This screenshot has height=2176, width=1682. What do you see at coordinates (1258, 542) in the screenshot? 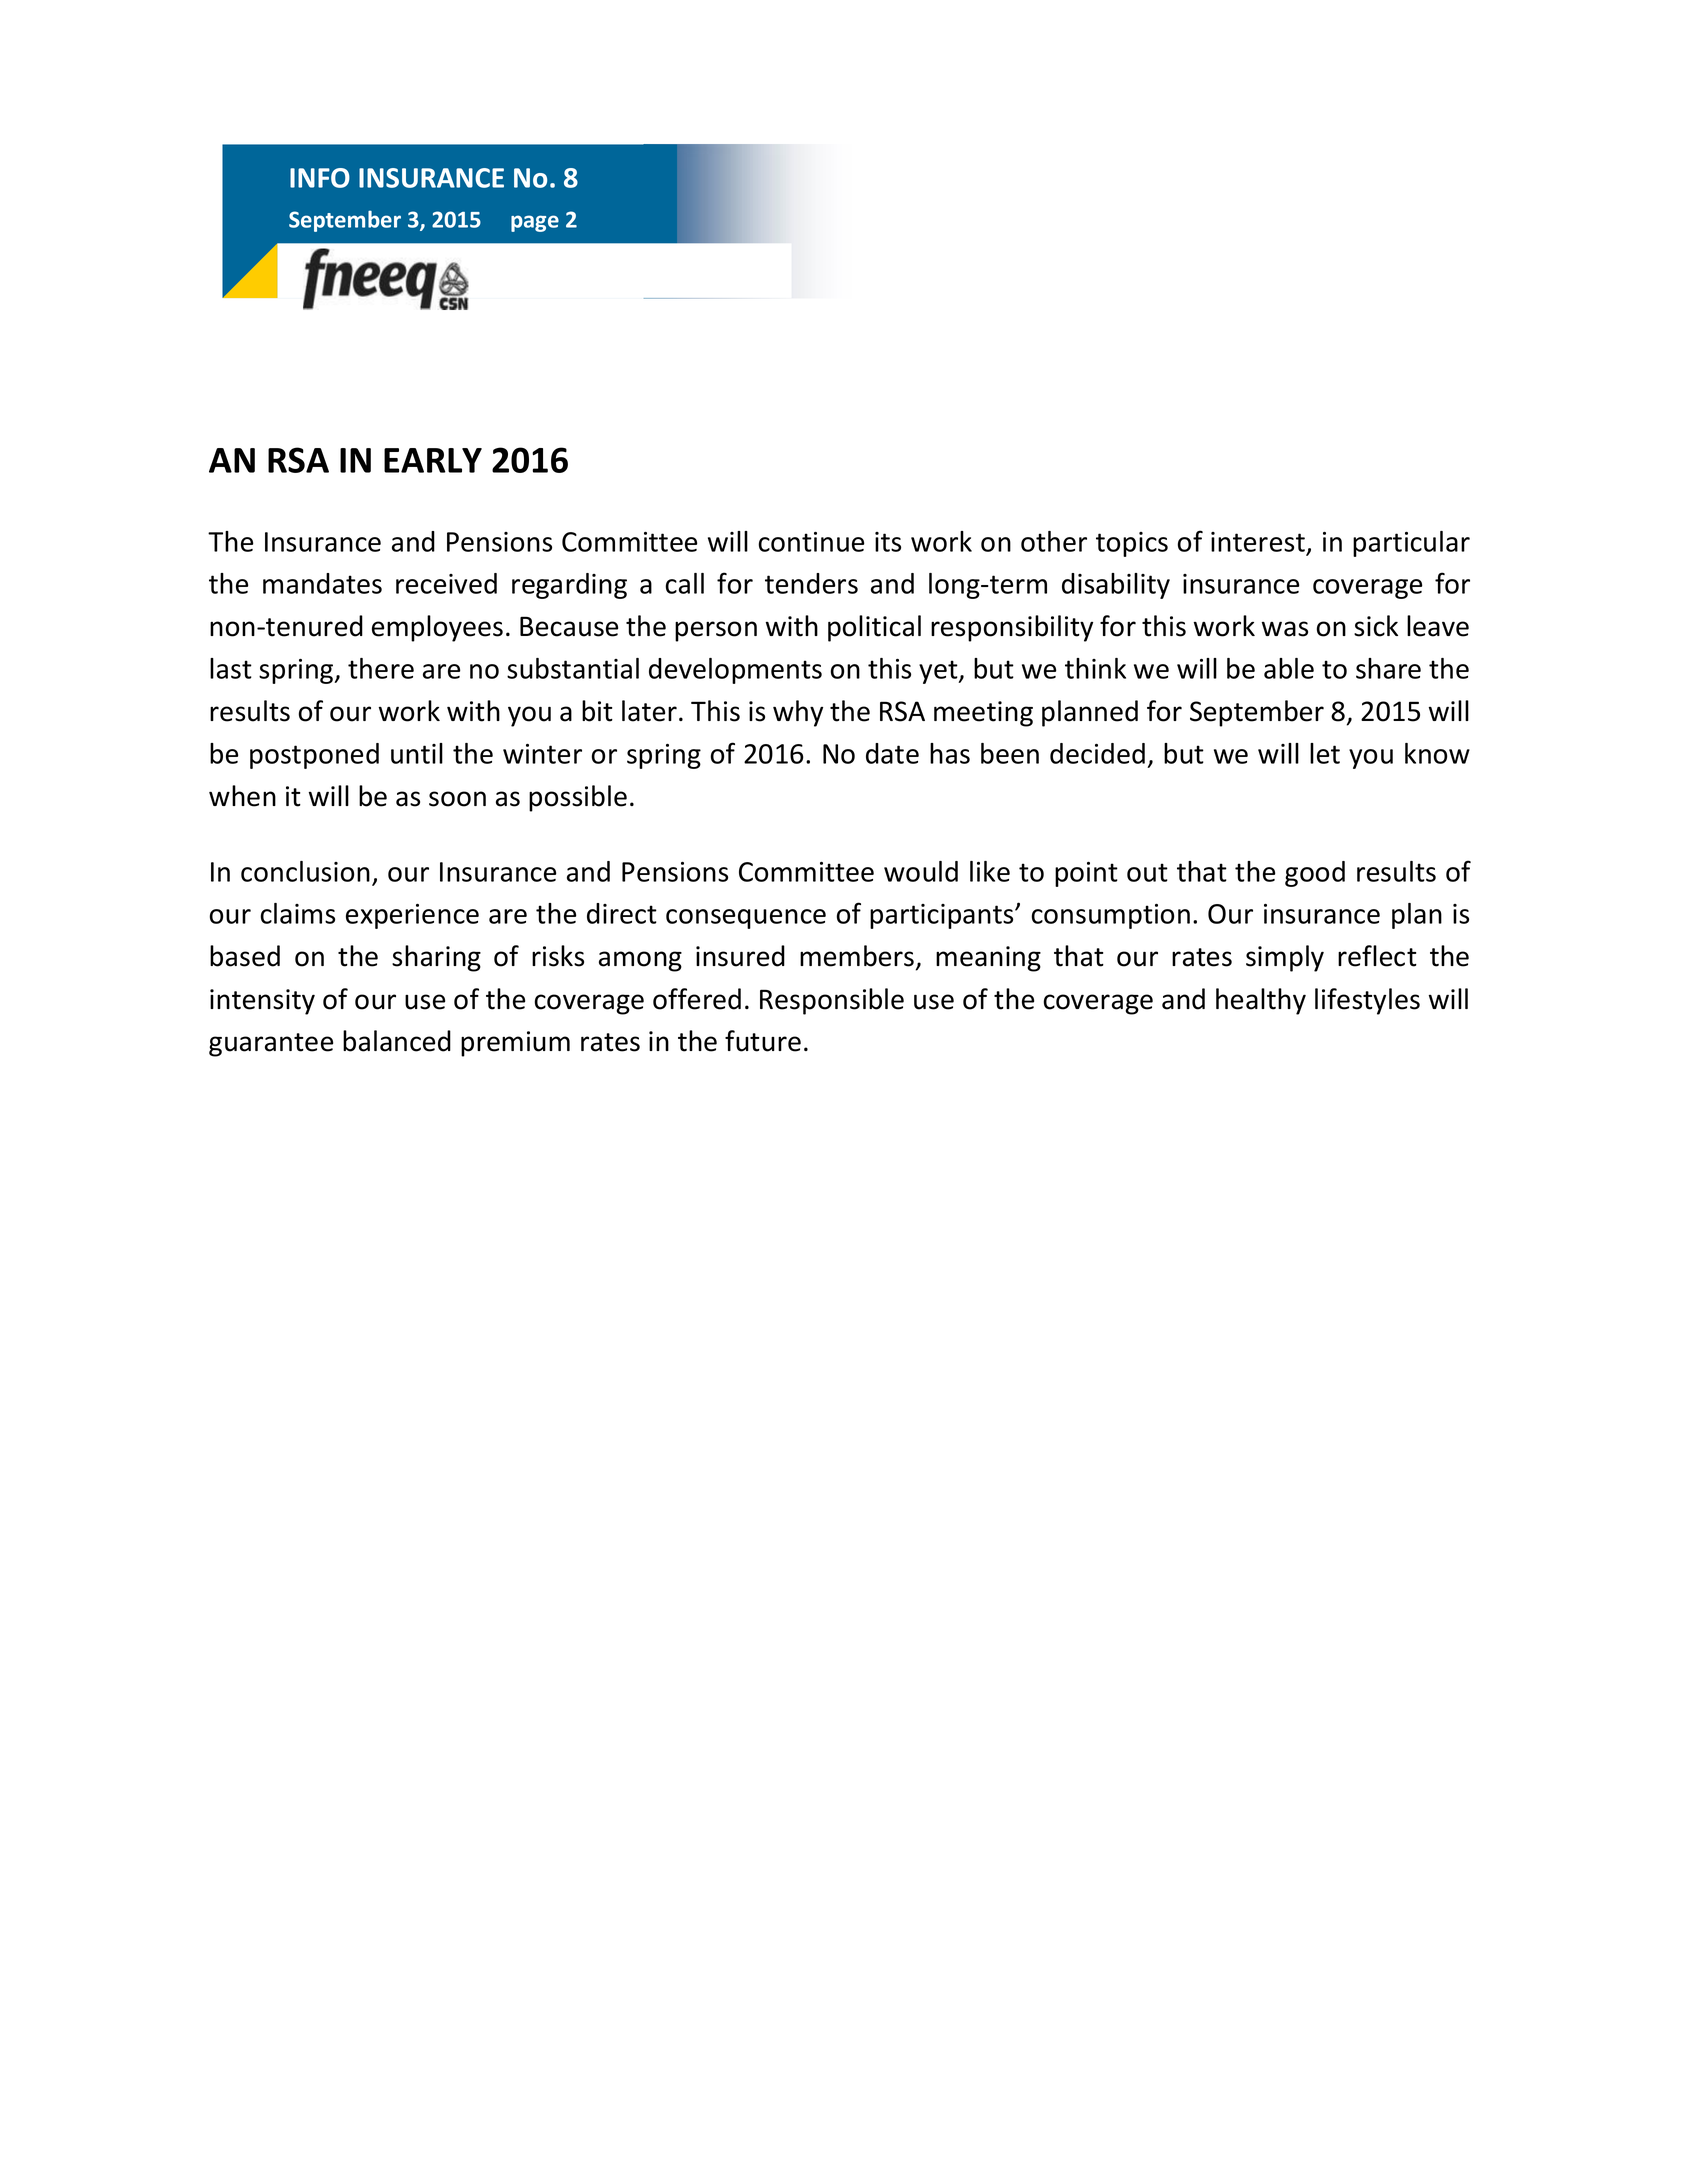
I see `interest` at bounding box center [1258, 542].
